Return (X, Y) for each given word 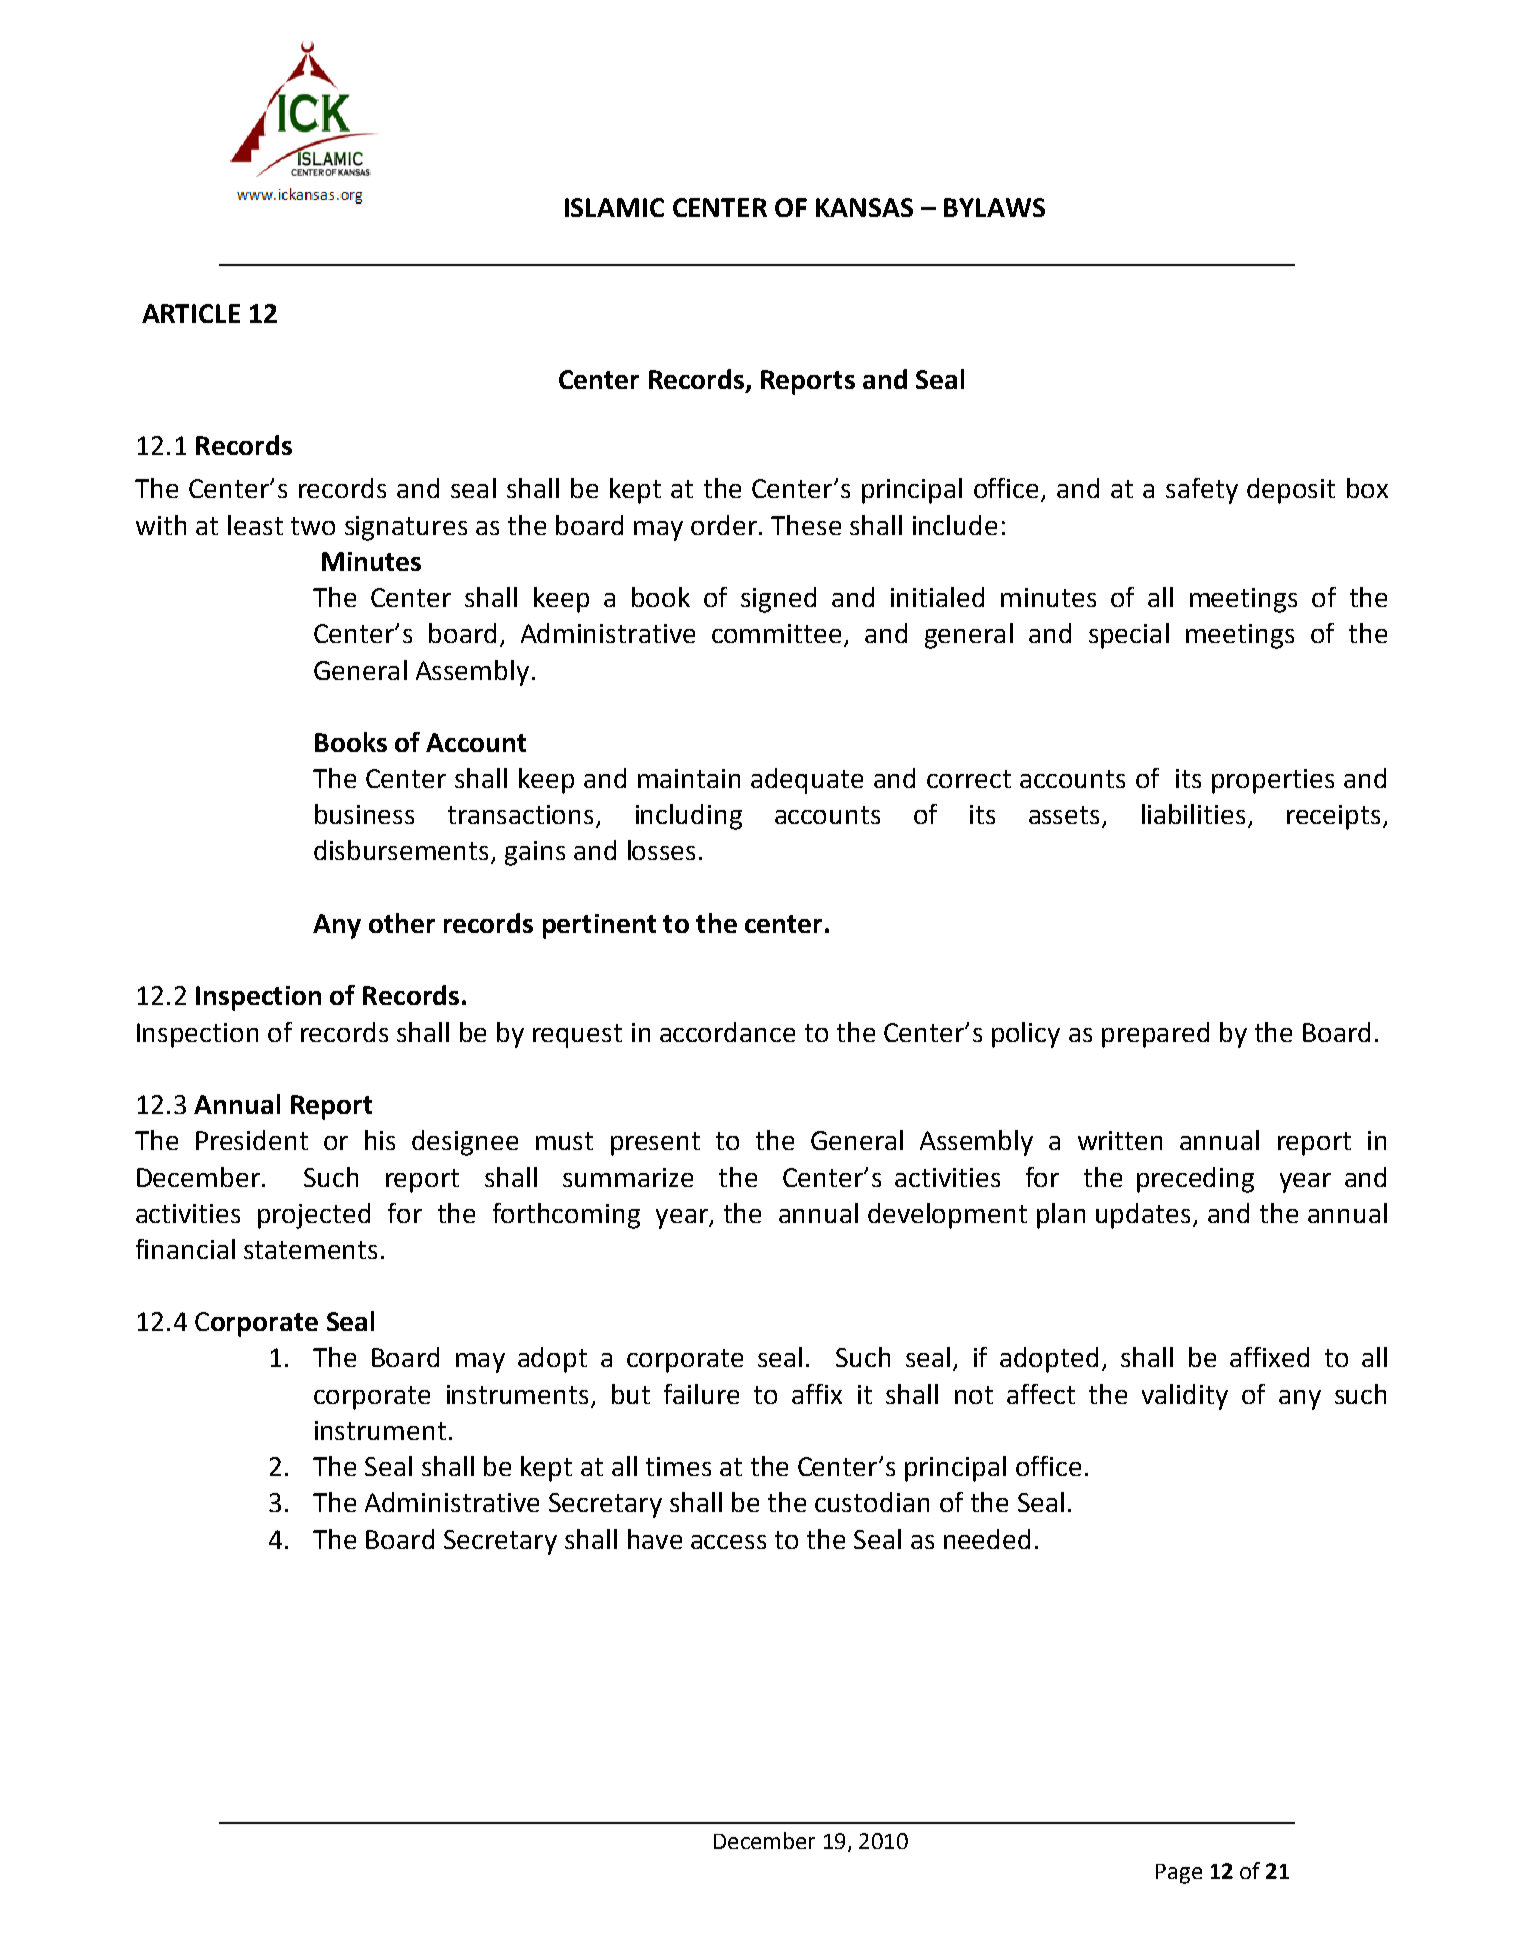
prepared (1155, 1035)
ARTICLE (191, 313)
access (728, 1542)
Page (1179, 1874)
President (252, 1140)
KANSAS (864, 207)
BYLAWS (994, 207)
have (655, 1539)
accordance (727, 1032)
